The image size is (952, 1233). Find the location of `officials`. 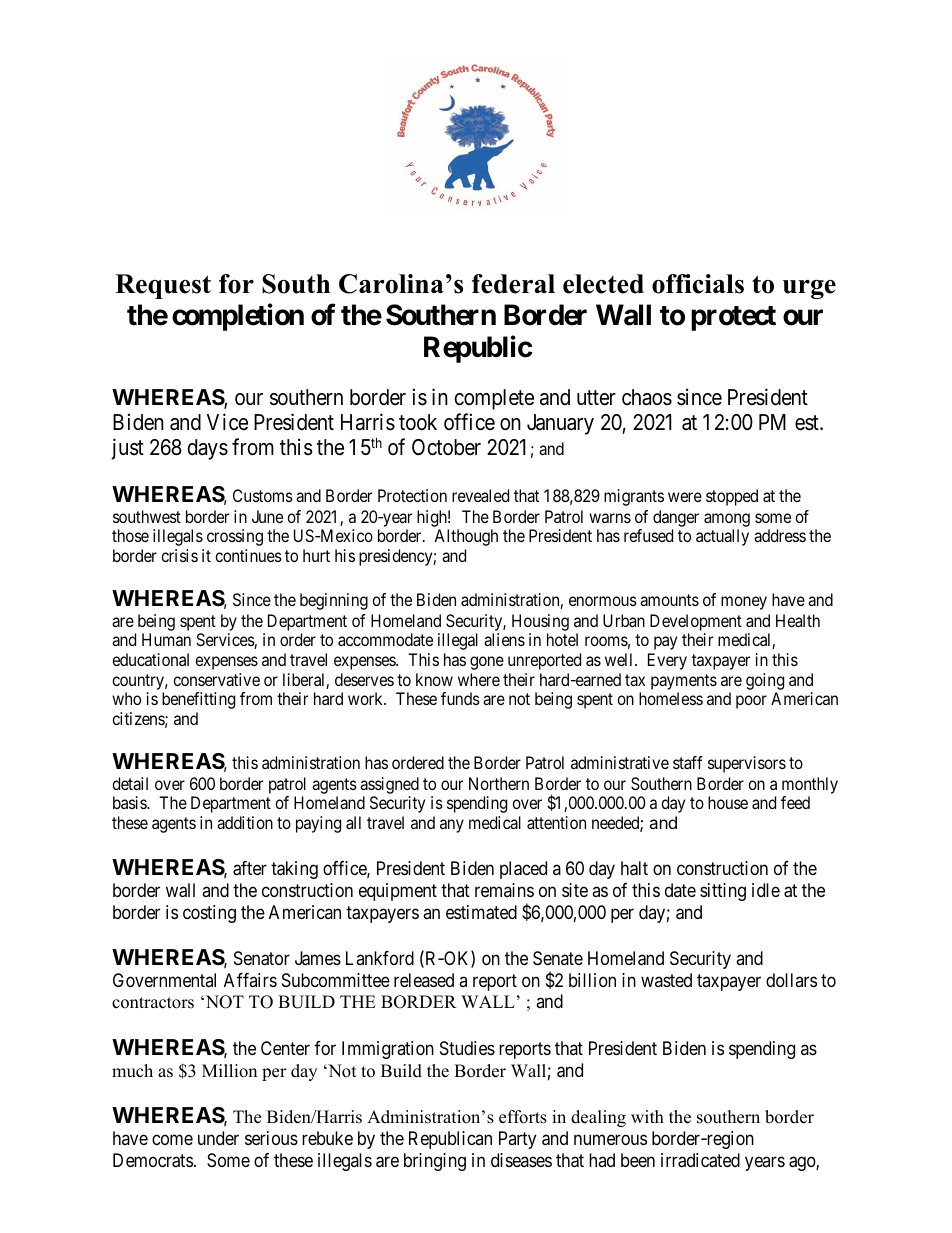

officials is located at coordinates (698, 284).
